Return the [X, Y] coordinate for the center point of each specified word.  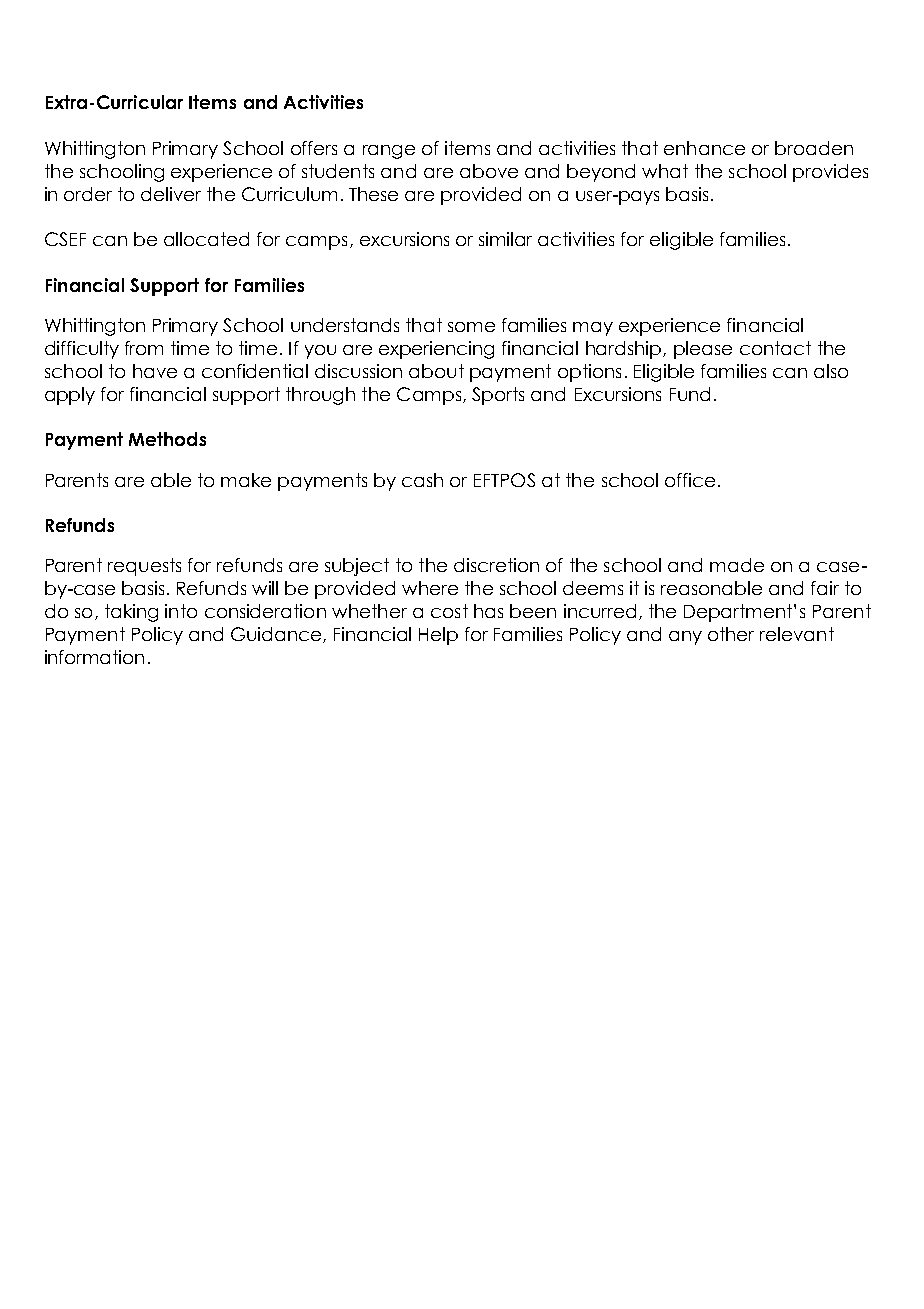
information [94, 657]
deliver [171, 194]
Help [438, 636]
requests [144, 567]
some [471, 327]
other [731, 634]
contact [775, 348]
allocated [206, 239]
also [831, 371]
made [737, 565]
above [489, 171]
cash [422, 480]
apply [70, 396]
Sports [498, 396]
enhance [704, 148]
